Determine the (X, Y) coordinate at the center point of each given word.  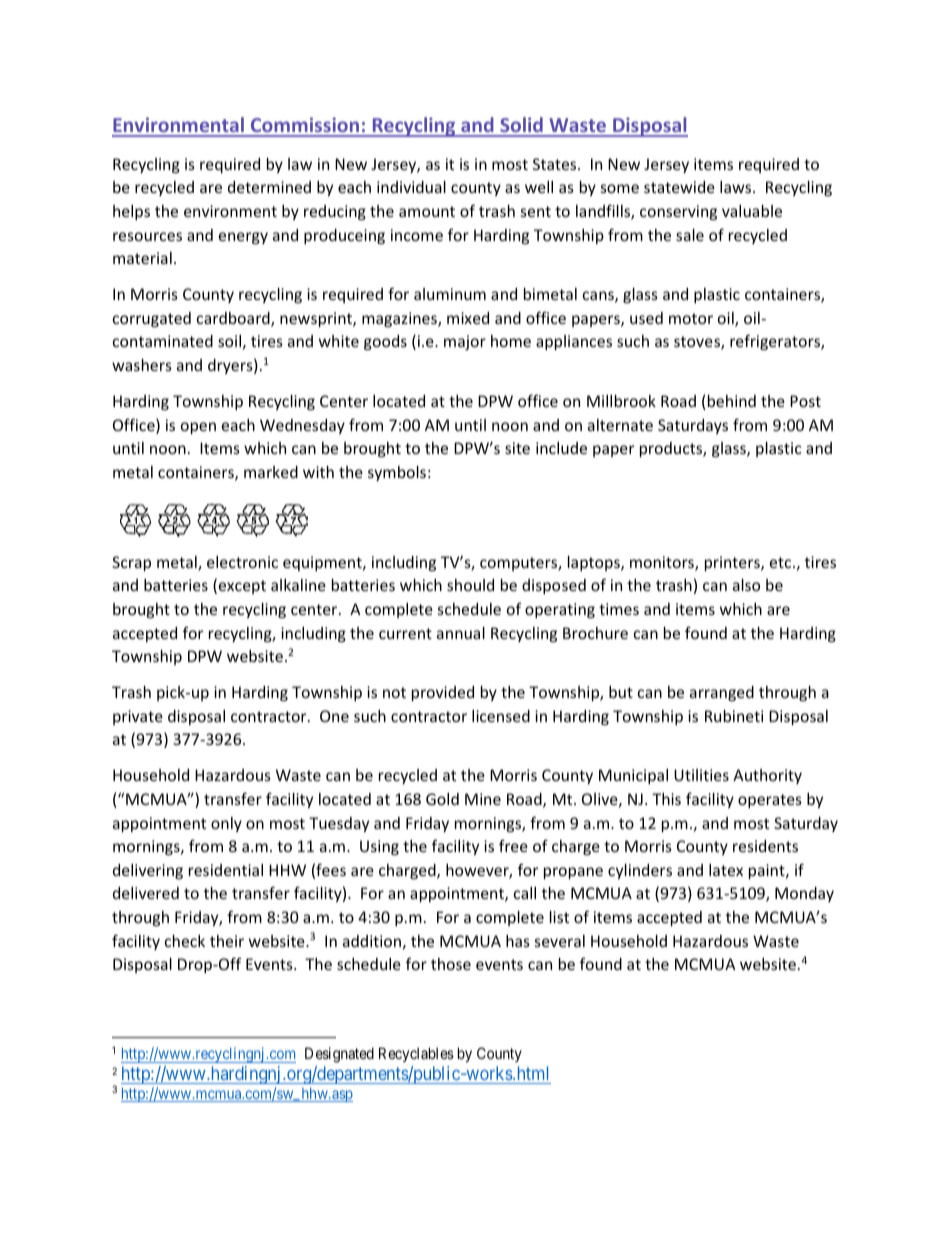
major (465, 342)
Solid (521, 126)
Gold (442, 799)
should (470, 585)
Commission (305, 126)
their (227, 941)
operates (770, 801)
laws (737, 187)
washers (142, 365)
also (746, 585)
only (226, 824)
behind (732, 401)
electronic (242, 562)
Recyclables (416, 1054)
